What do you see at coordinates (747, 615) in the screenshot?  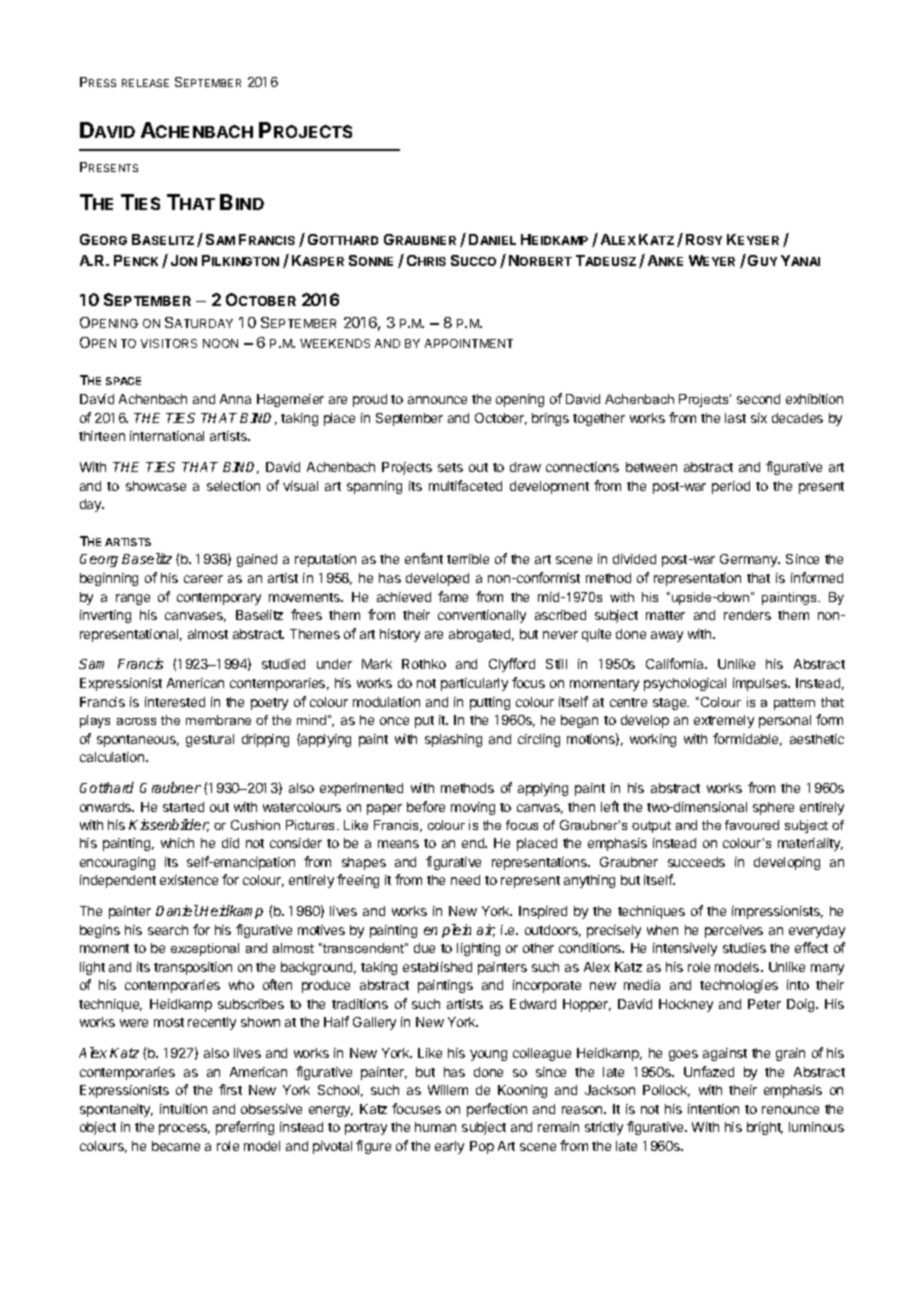 I see `renders` at bounding box center [747, 615].
